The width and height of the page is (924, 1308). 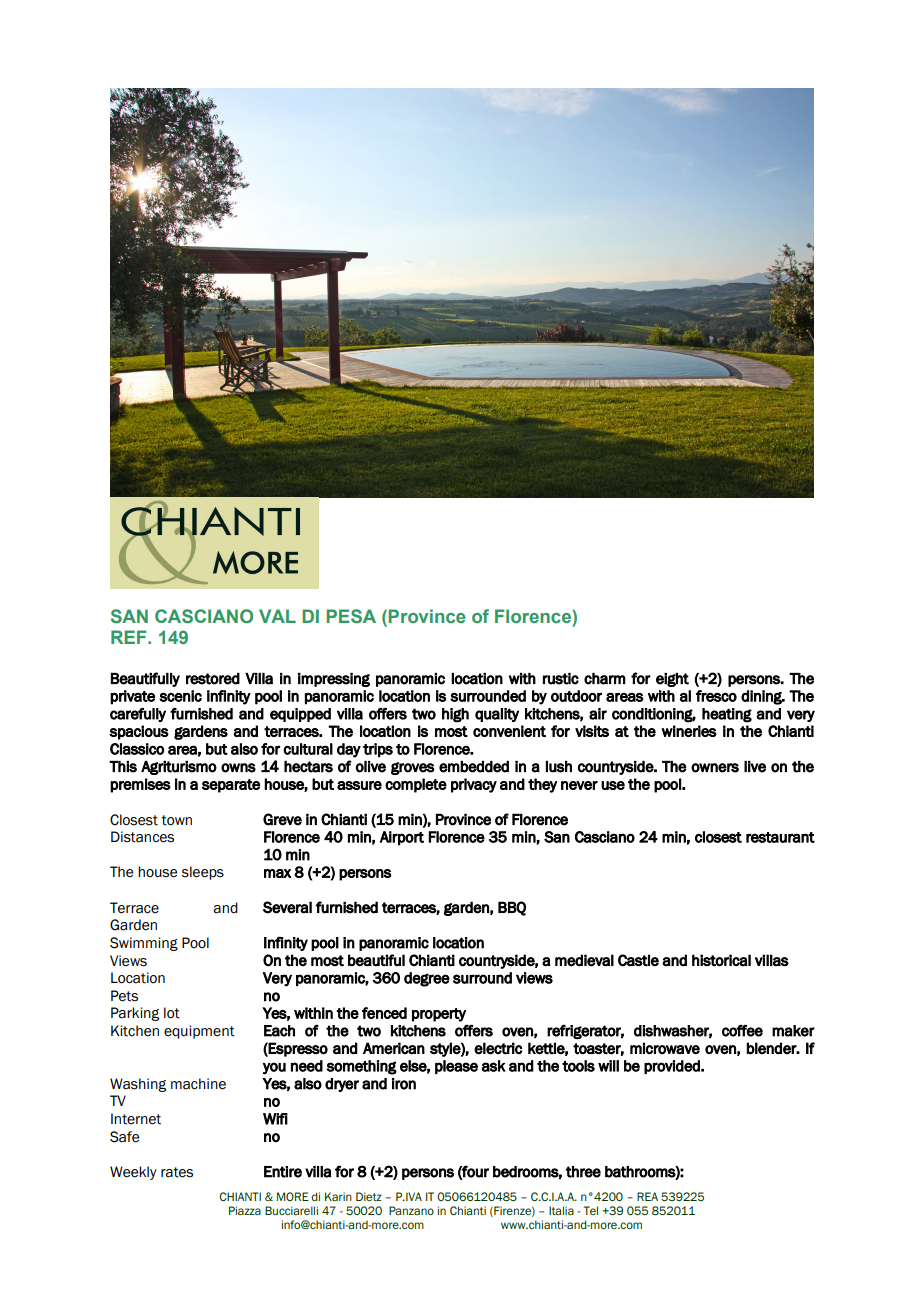 What do you see at coordinates (402, 838) in the page?
I see `Airport` at bounding box center [402, 838].
